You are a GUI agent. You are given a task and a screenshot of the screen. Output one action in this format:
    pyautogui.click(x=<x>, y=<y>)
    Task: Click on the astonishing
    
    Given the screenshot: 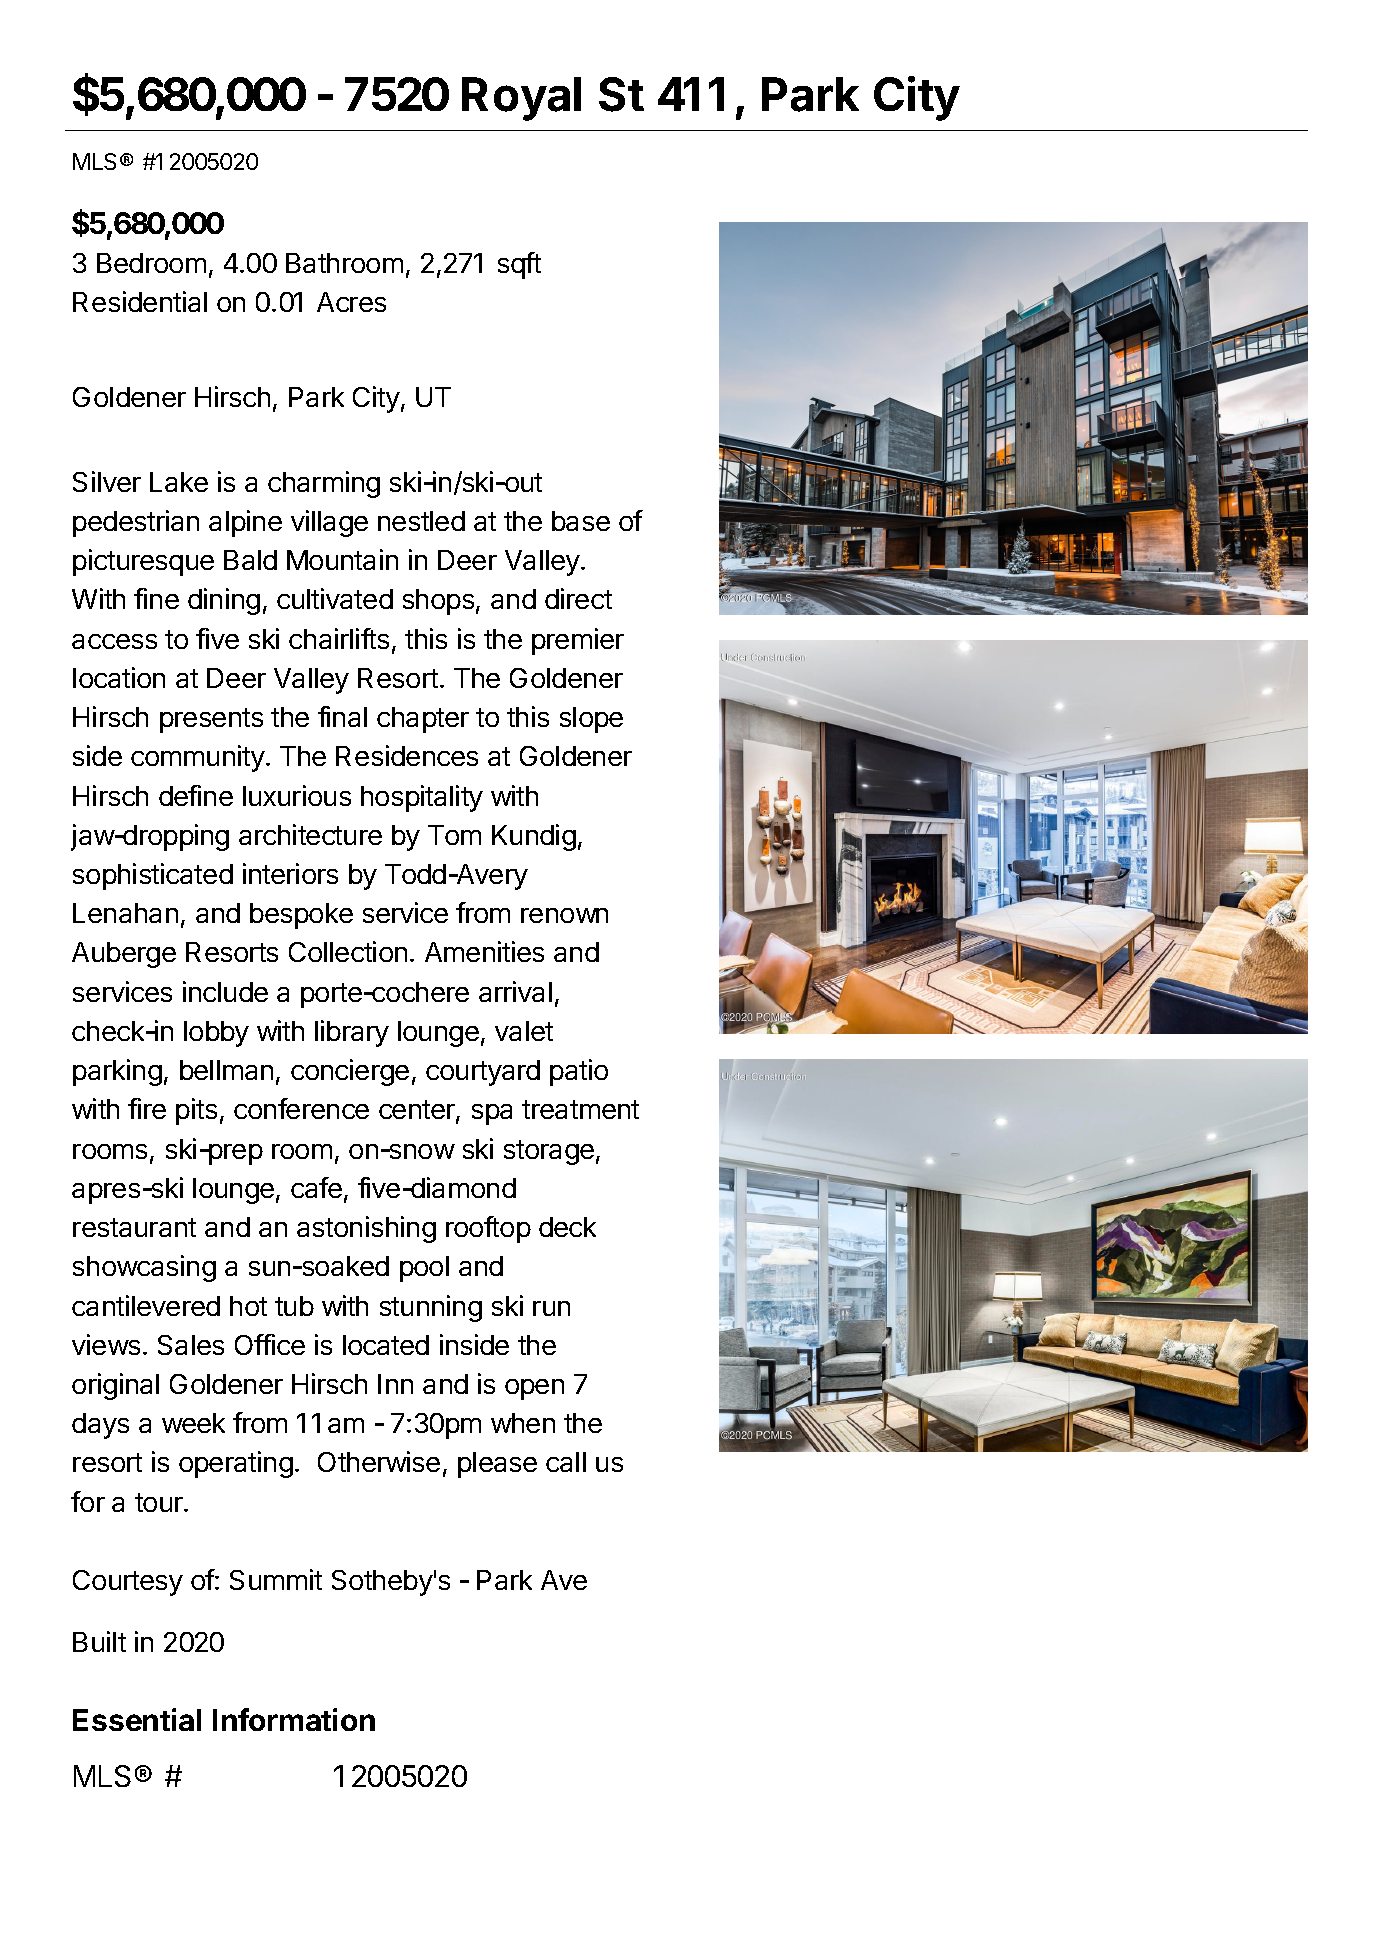 What is the action you would take?
    pyautogui.click(x=366, y=1229)
